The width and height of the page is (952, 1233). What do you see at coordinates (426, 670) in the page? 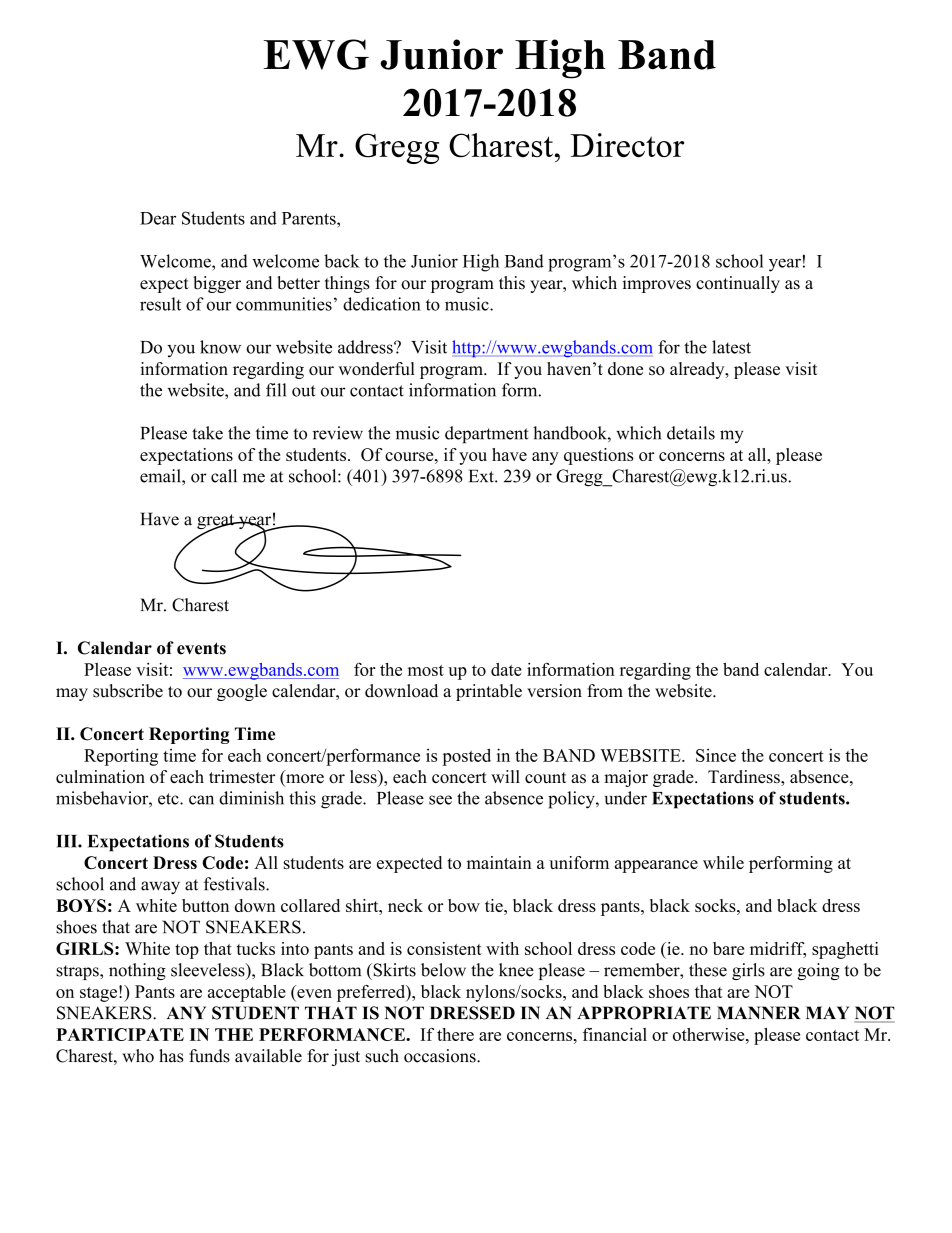
I see `most` at bounding box center [426, 670].
